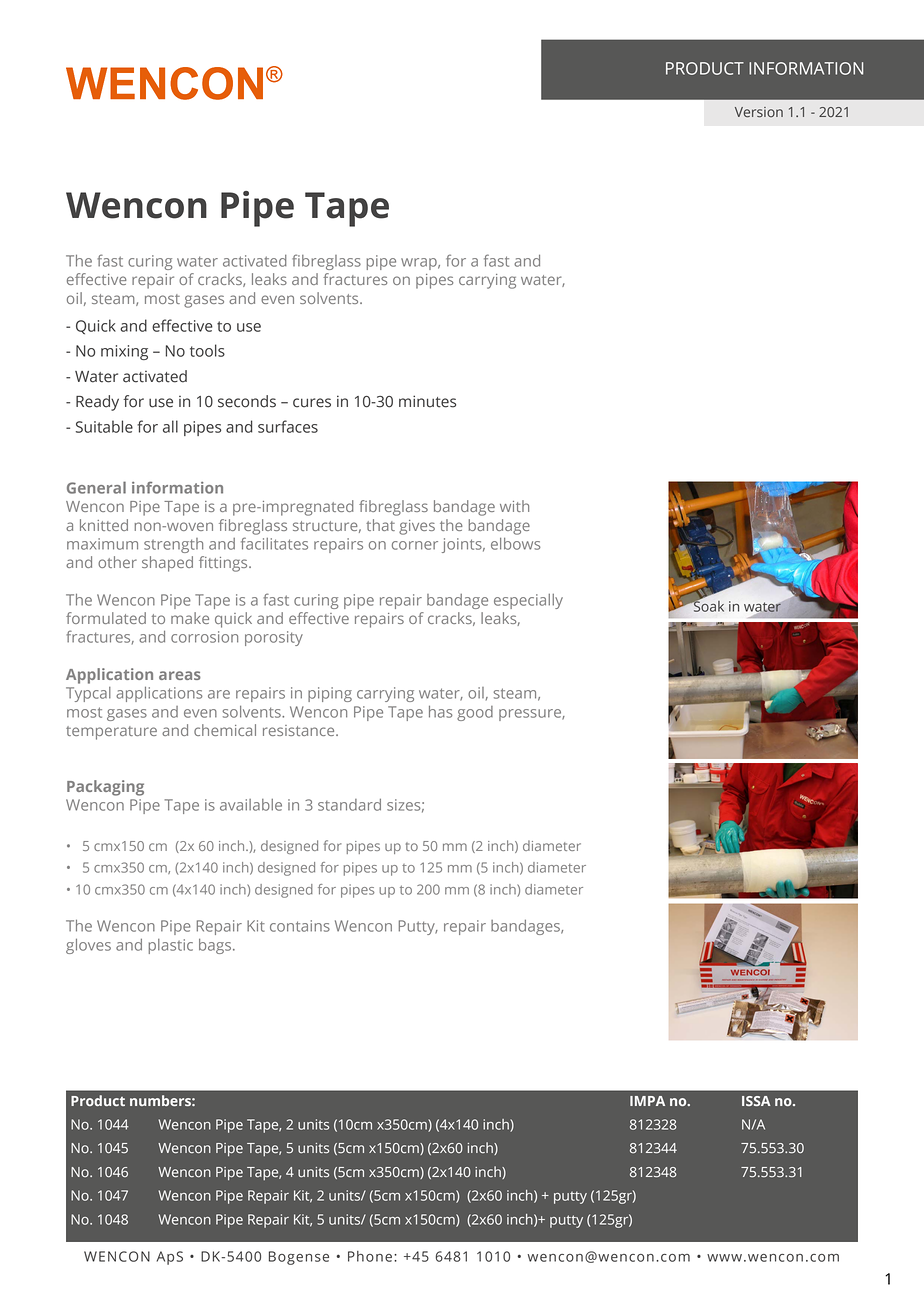 This page has width=924, height=1308. Describe the element at coordinates (756, 1101) in the page. I see `ISSA` at that location.
